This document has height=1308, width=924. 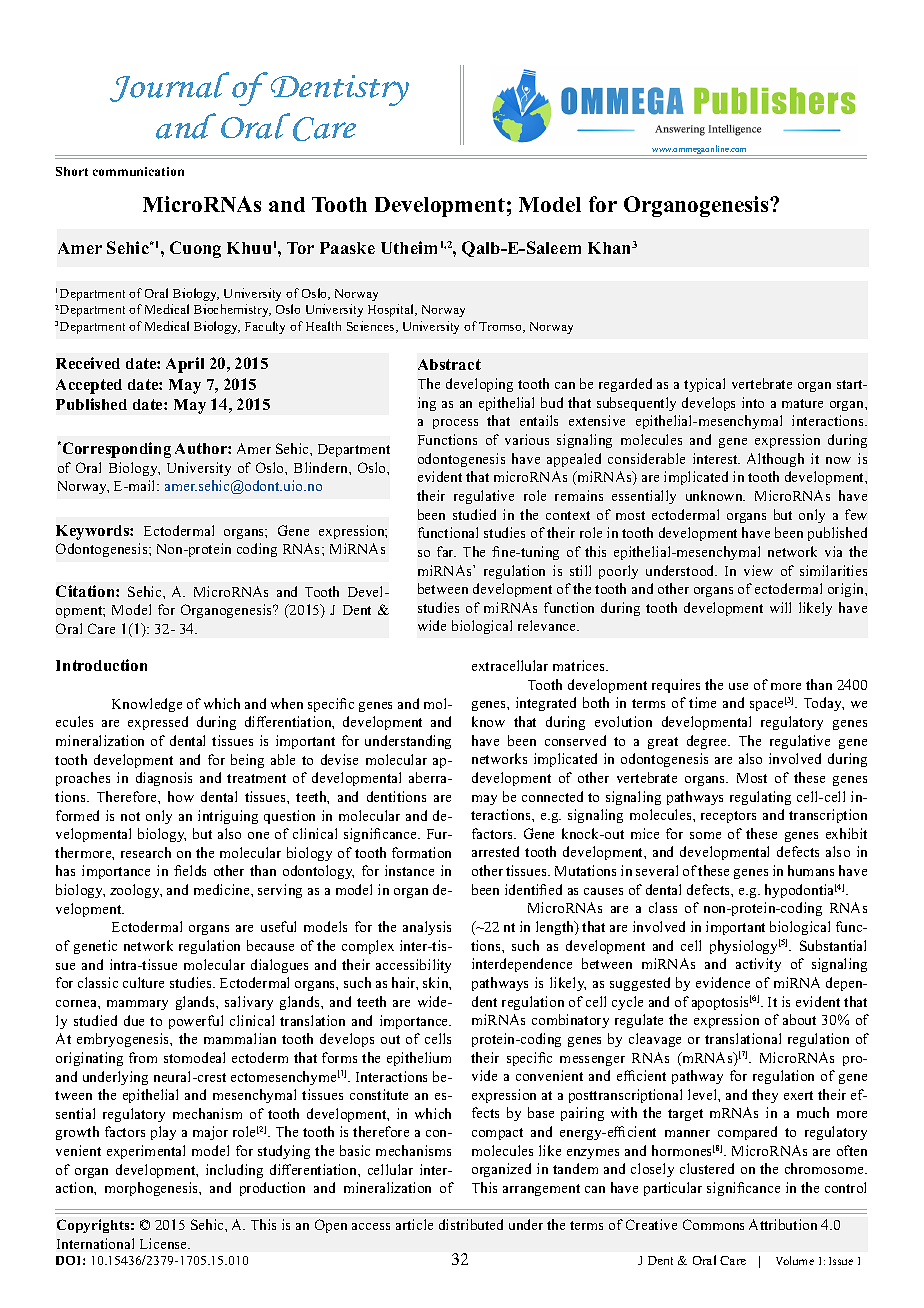 What do you see at coordinates (158, 723) in the document?
I see `expressed` at bounding box center [158, 723].
